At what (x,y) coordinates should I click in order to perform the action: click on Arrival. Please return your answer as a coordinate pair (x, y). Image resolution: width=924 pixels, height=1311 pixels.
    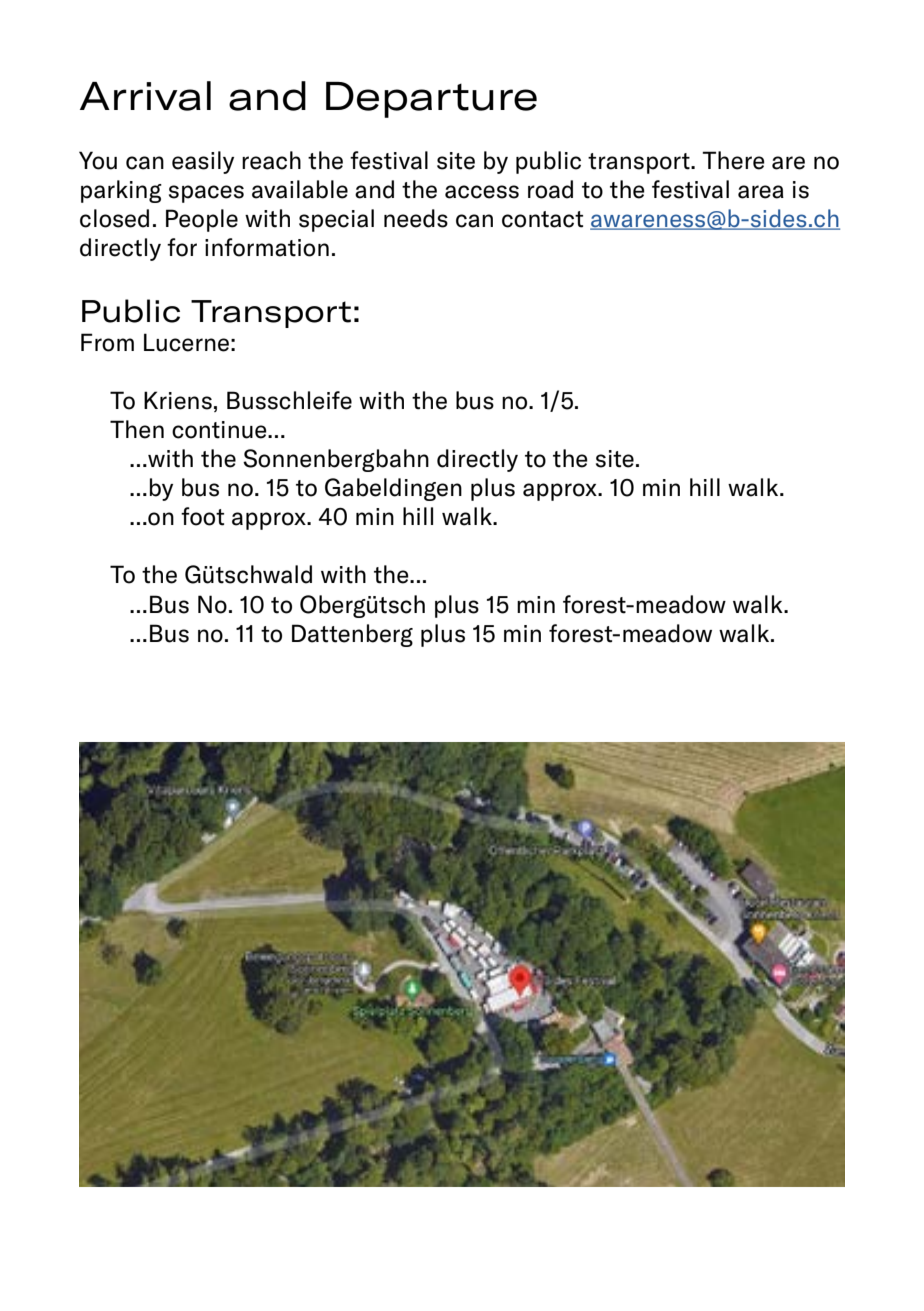
    Looking at the image, I should click on (145, 96).
